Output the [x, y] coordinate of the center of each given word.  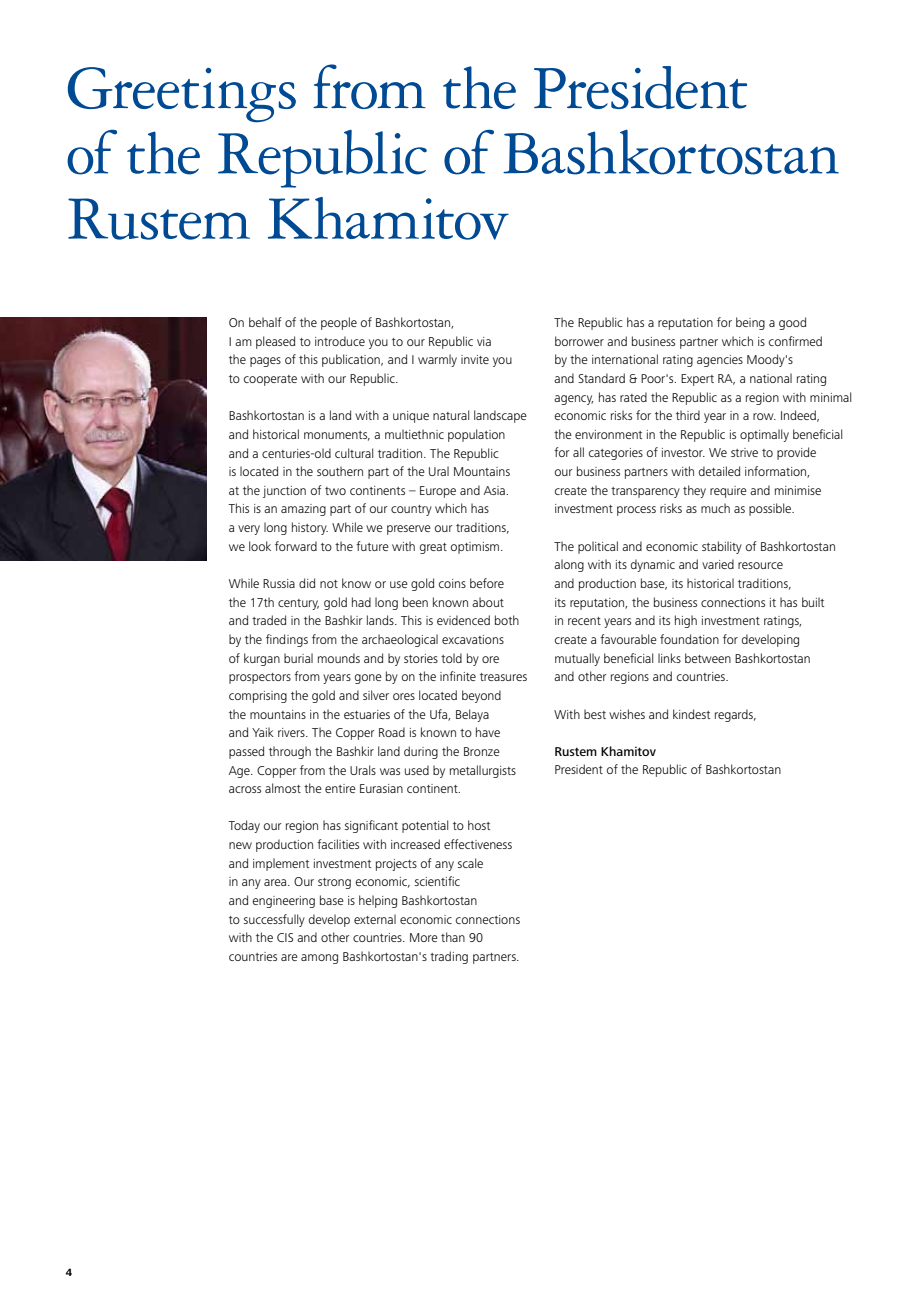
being [750, 323]
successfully [274, 920]
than [453, 937]
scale [470, 863]
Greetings [182, 95]
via [484, 341]
